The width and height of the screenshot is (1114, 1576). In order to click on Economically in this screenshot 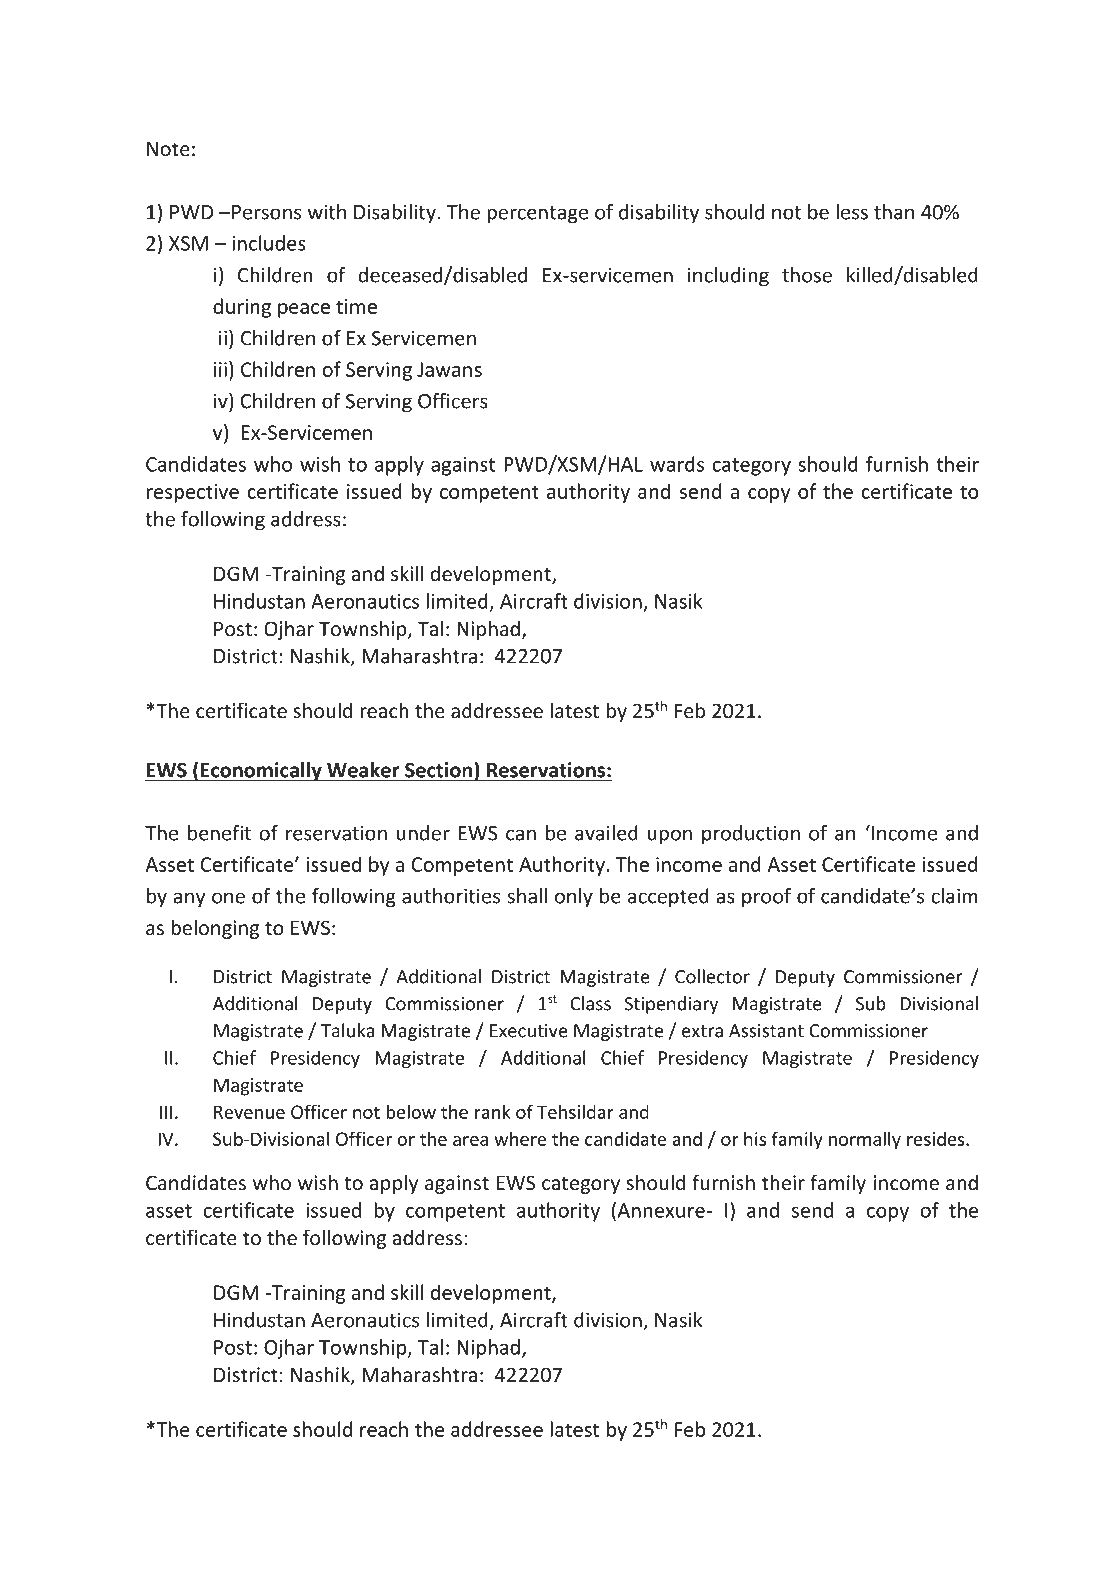, I will do `click(261, 772)`.
